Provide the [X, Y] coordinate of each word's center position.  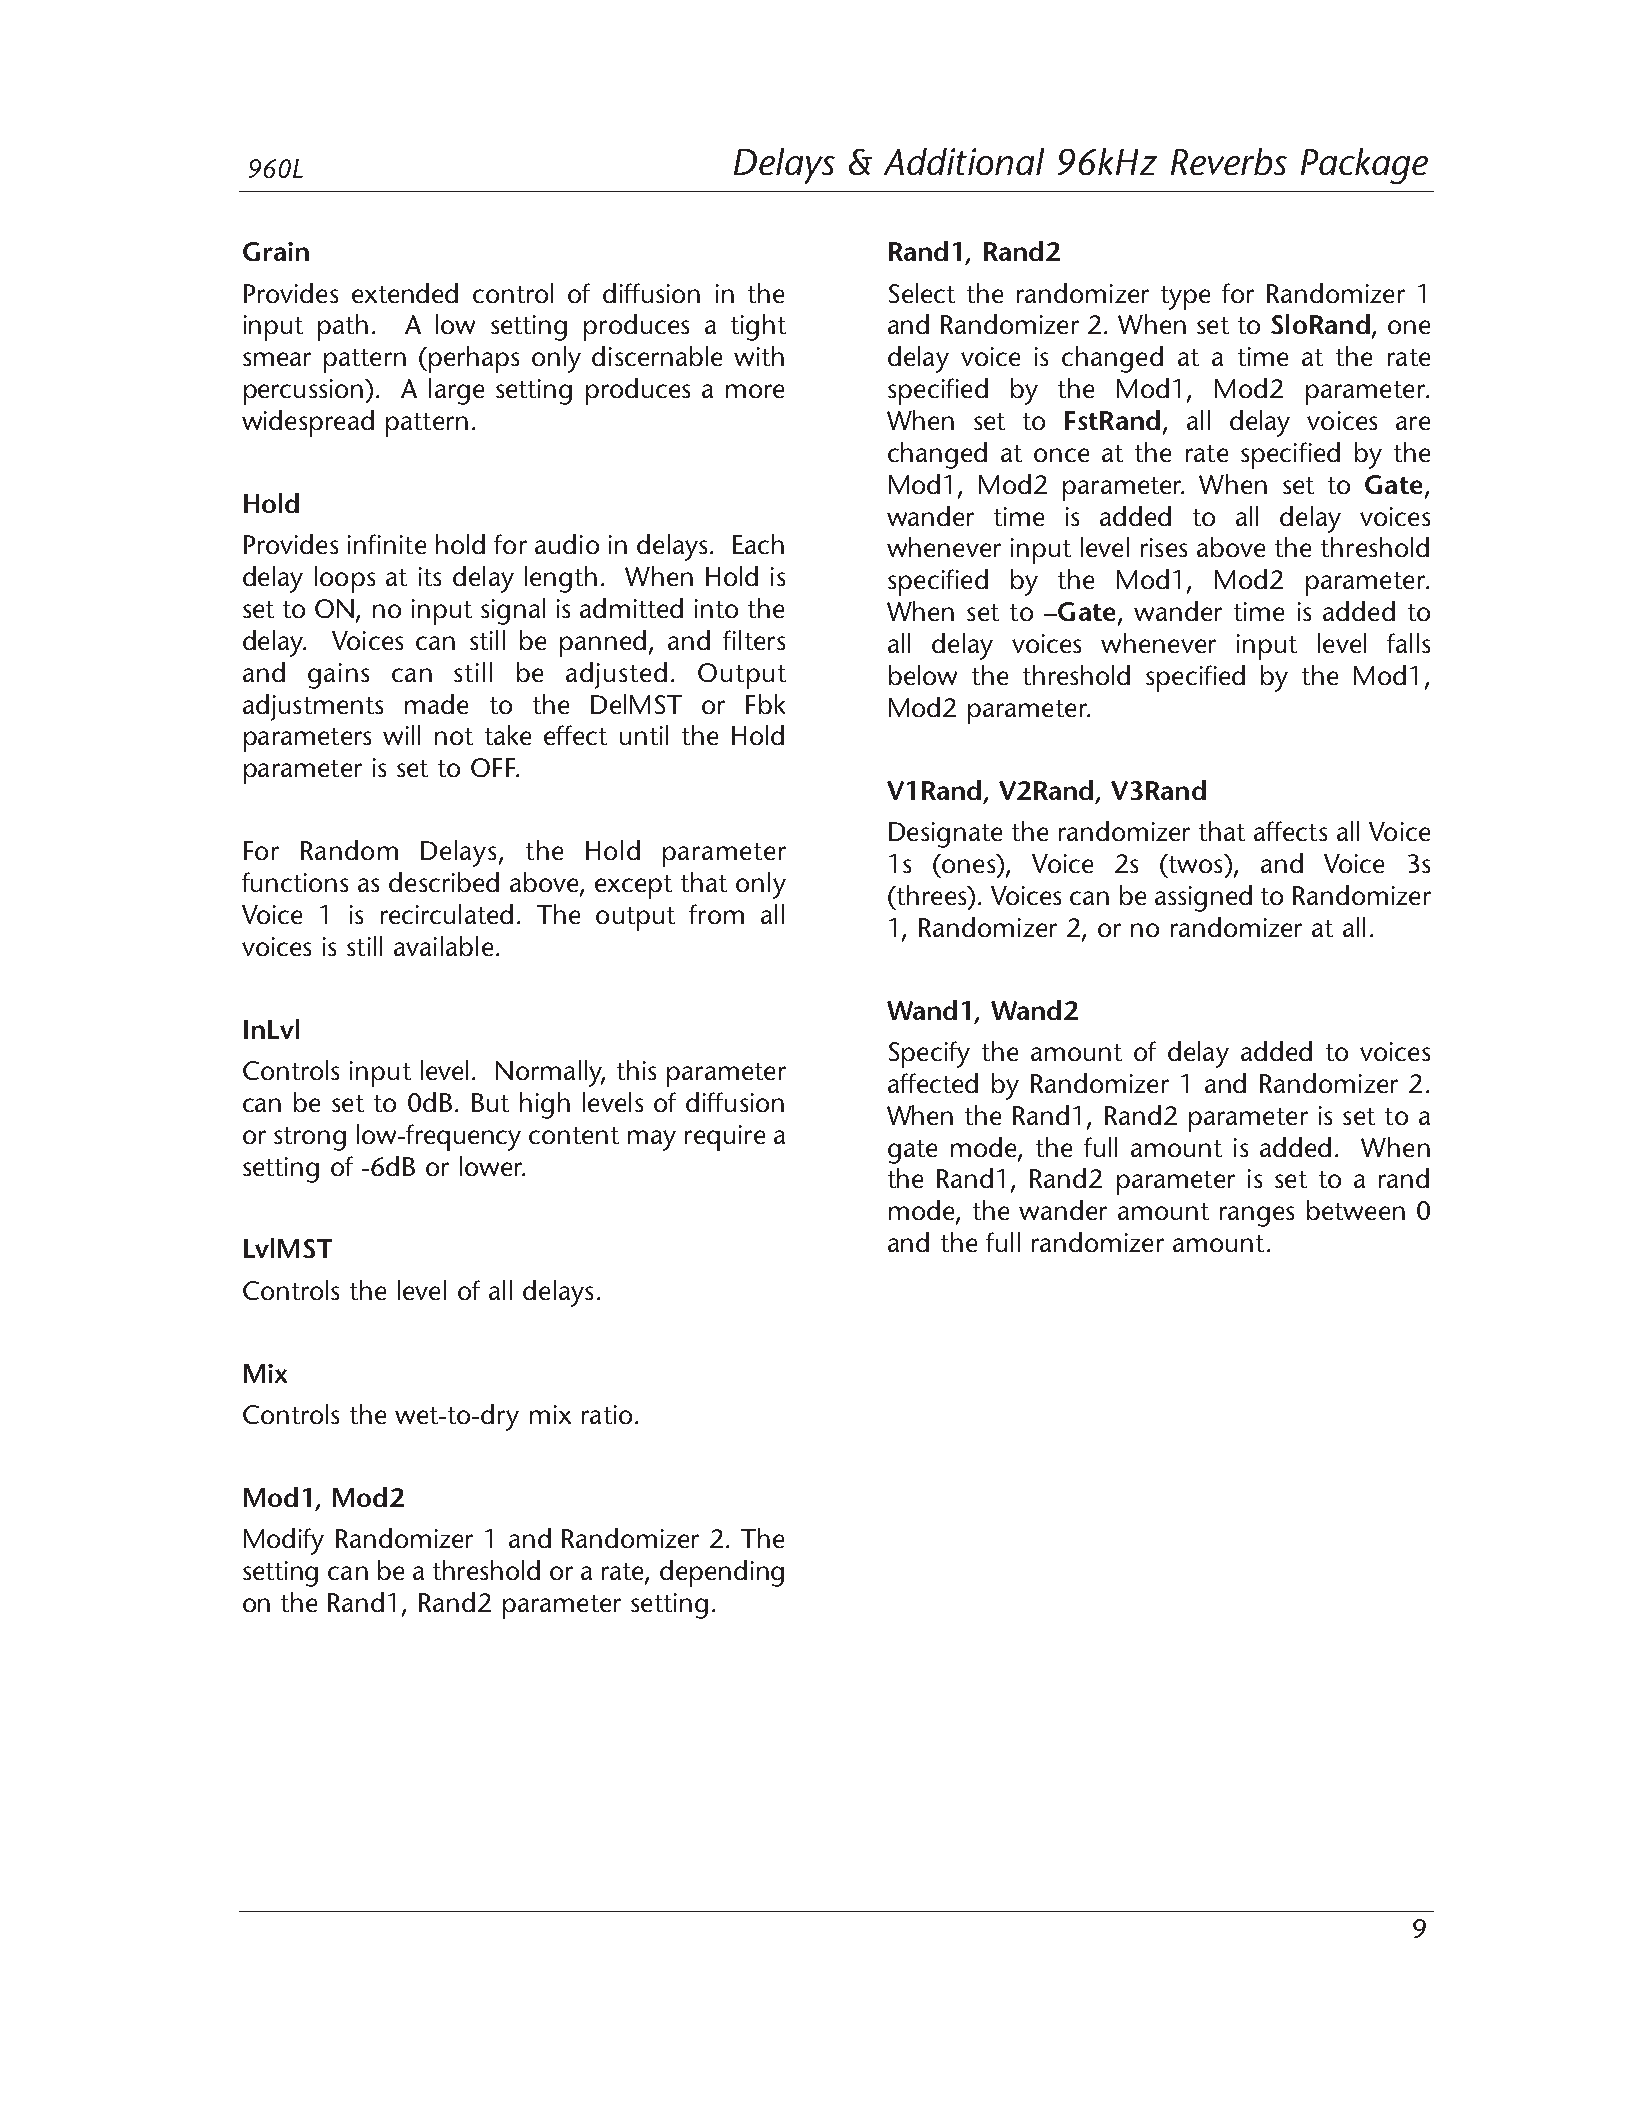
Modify [284, 1541]
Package [1364, 166]
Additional [964, 161]
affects [1290, 831]
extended [405, 293]
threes [931, 895]
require [725, 1138]
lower [492, 1166]
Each [758, 544]
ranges [1257, 1216]
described [444, 882]
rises [1164, 547]
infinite [387, 544]
